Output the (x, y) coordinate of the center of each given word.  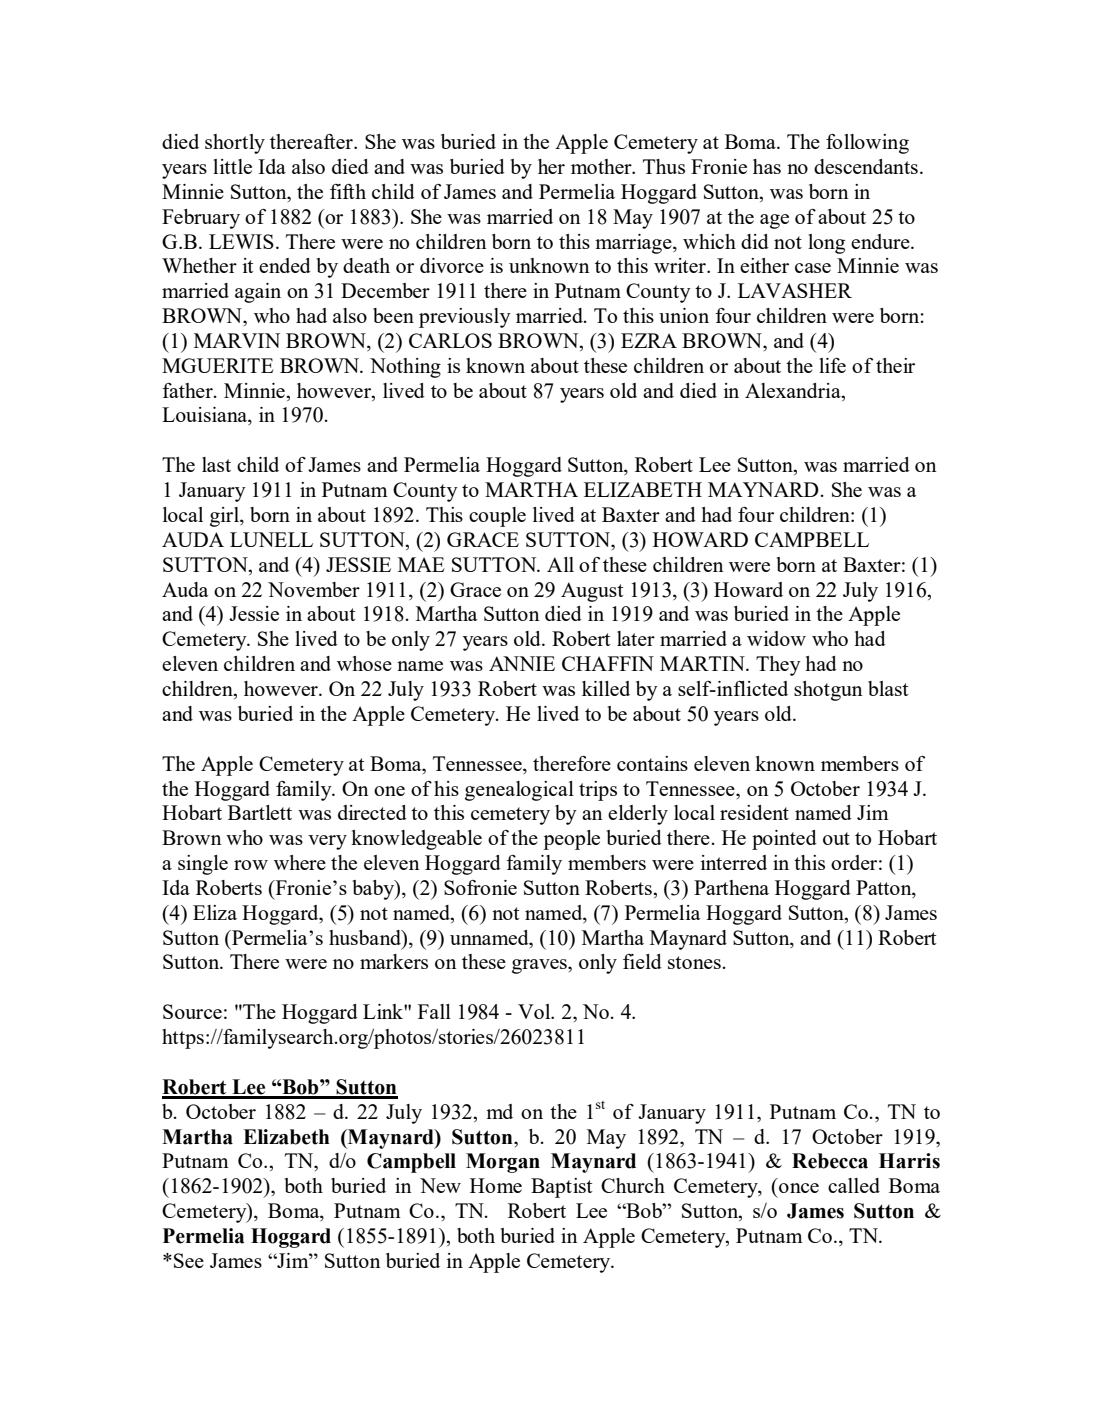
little (232, 166)
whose (364, 663)
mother (602, 166)
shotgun (828, 691)
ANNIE (522, 663)
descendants (866, 166)
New (440, 1185)
